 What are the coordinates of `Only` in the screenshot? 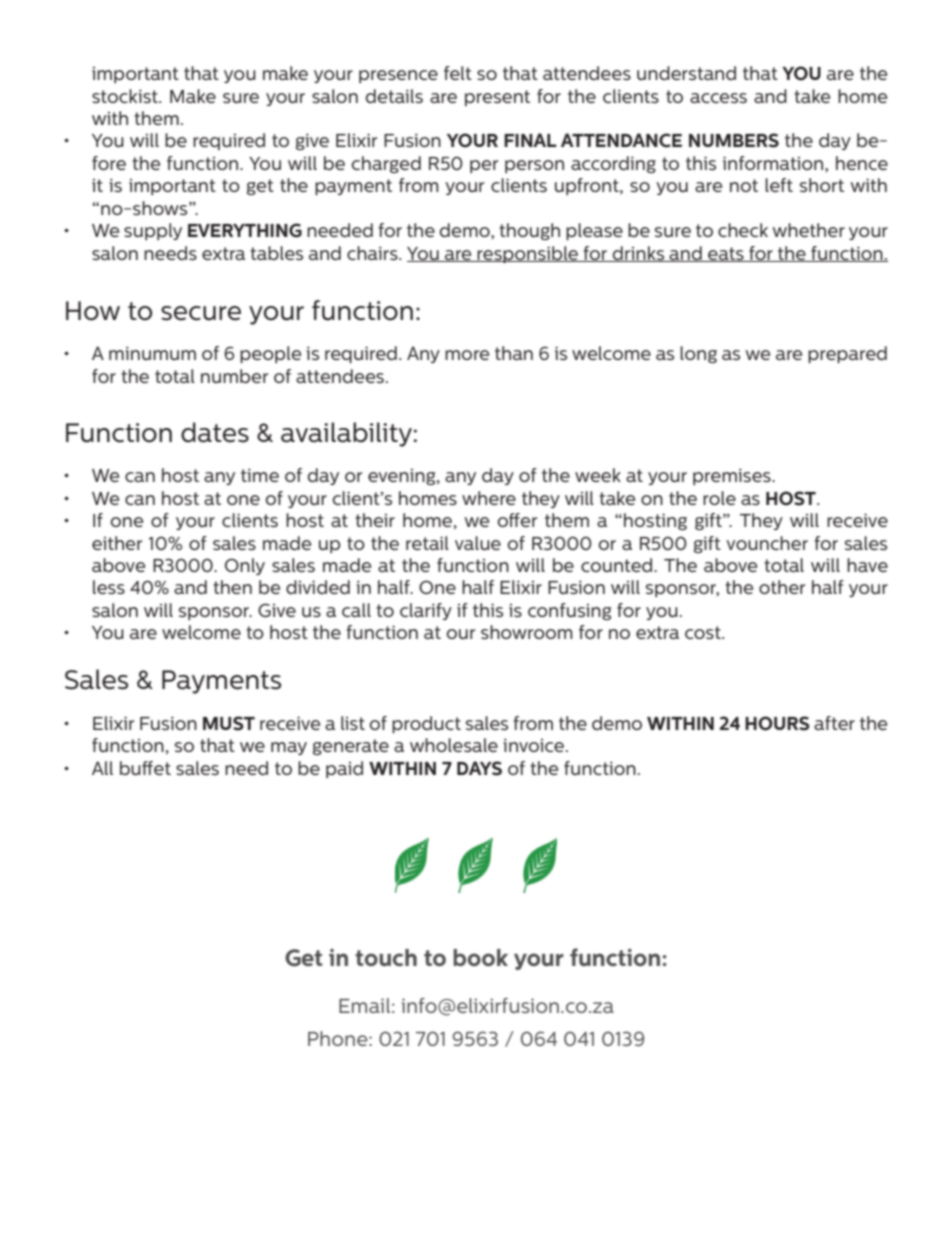 It's located at (245, 566).
